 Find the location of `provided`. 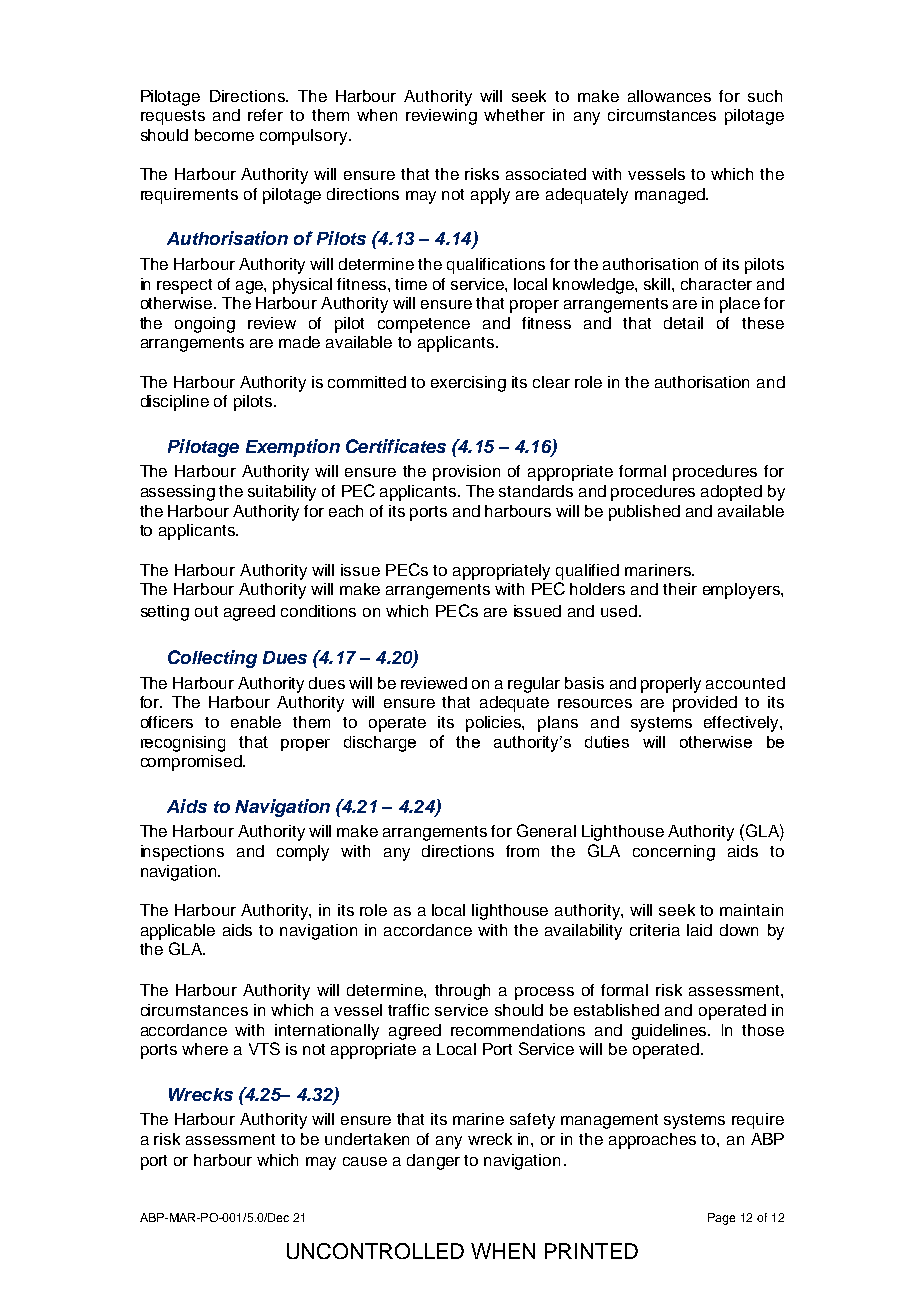

provided is located at coordinates (705, 704).
